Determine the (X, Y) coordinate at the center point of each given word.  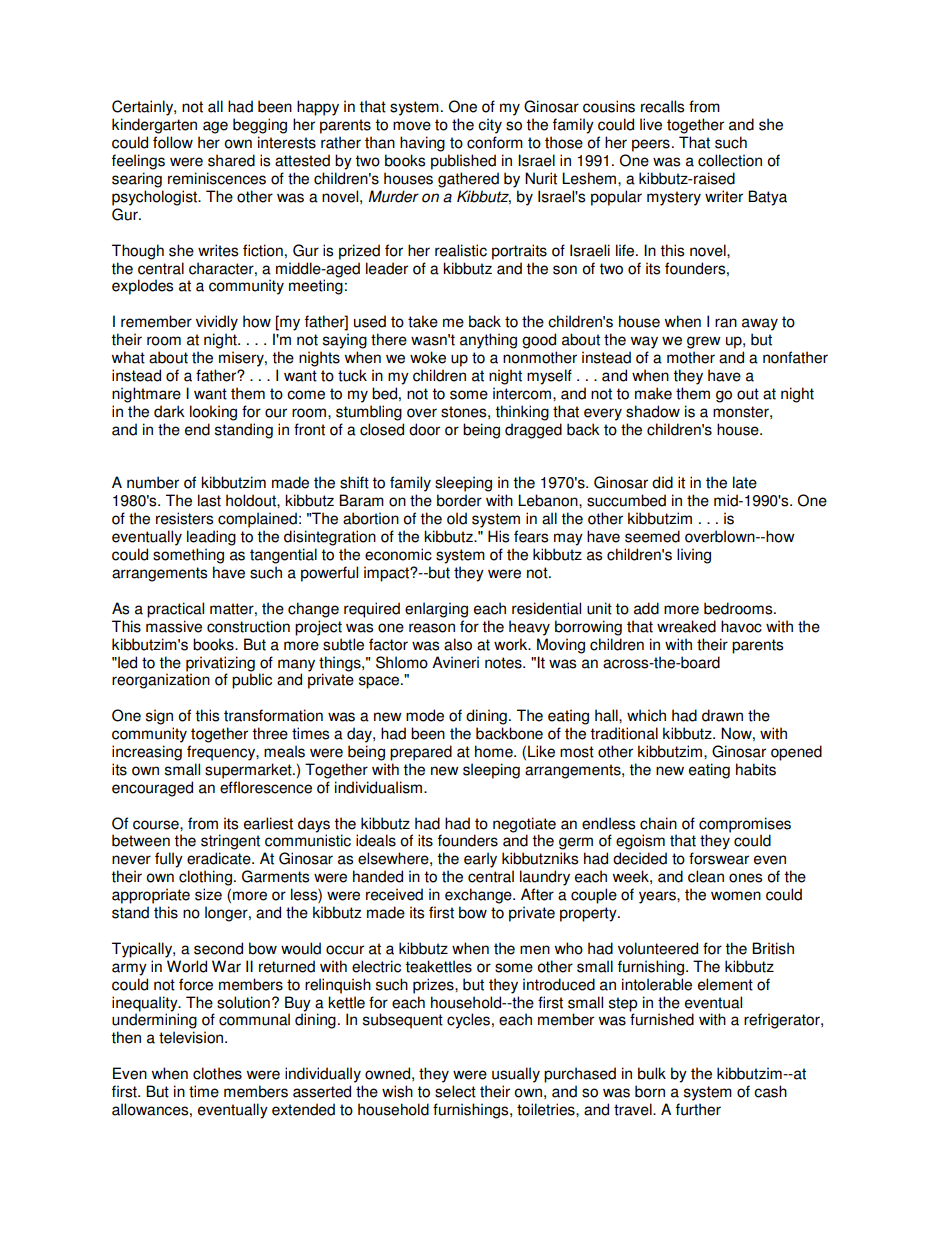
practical (175, 610)
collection (730, 160)
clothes (217, 1073)
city (490, 126)
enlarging (436, 610)
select (455, 1091)
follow (173, 142)
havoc (741, 626)
